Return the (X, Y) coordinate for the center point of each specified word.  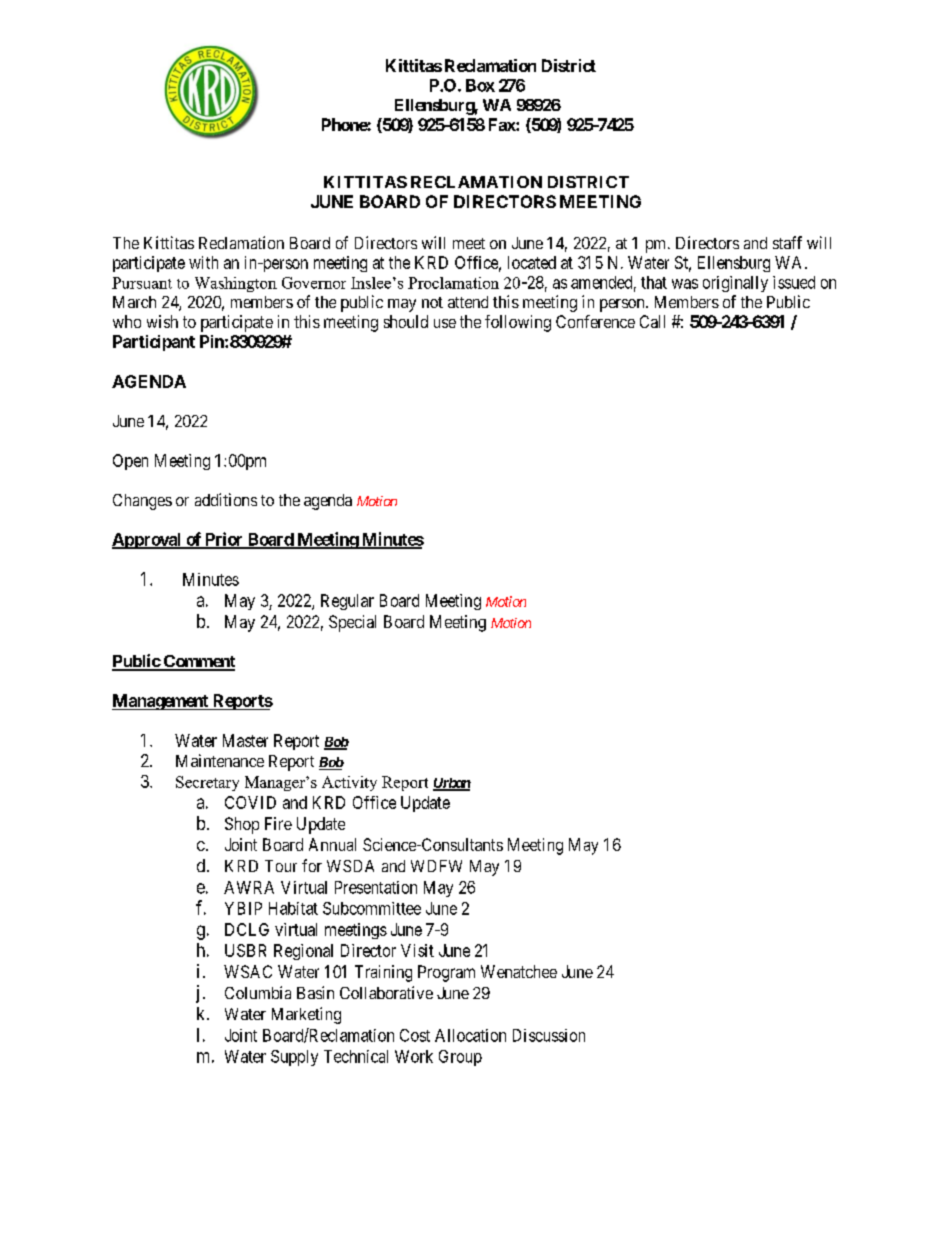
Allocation (470, 1035)
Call (652, 321)
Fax (503, 124)
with (203, 262)
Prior (224, 540)
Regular (347, 602)
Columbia (258, 992)
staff (787, 242)
